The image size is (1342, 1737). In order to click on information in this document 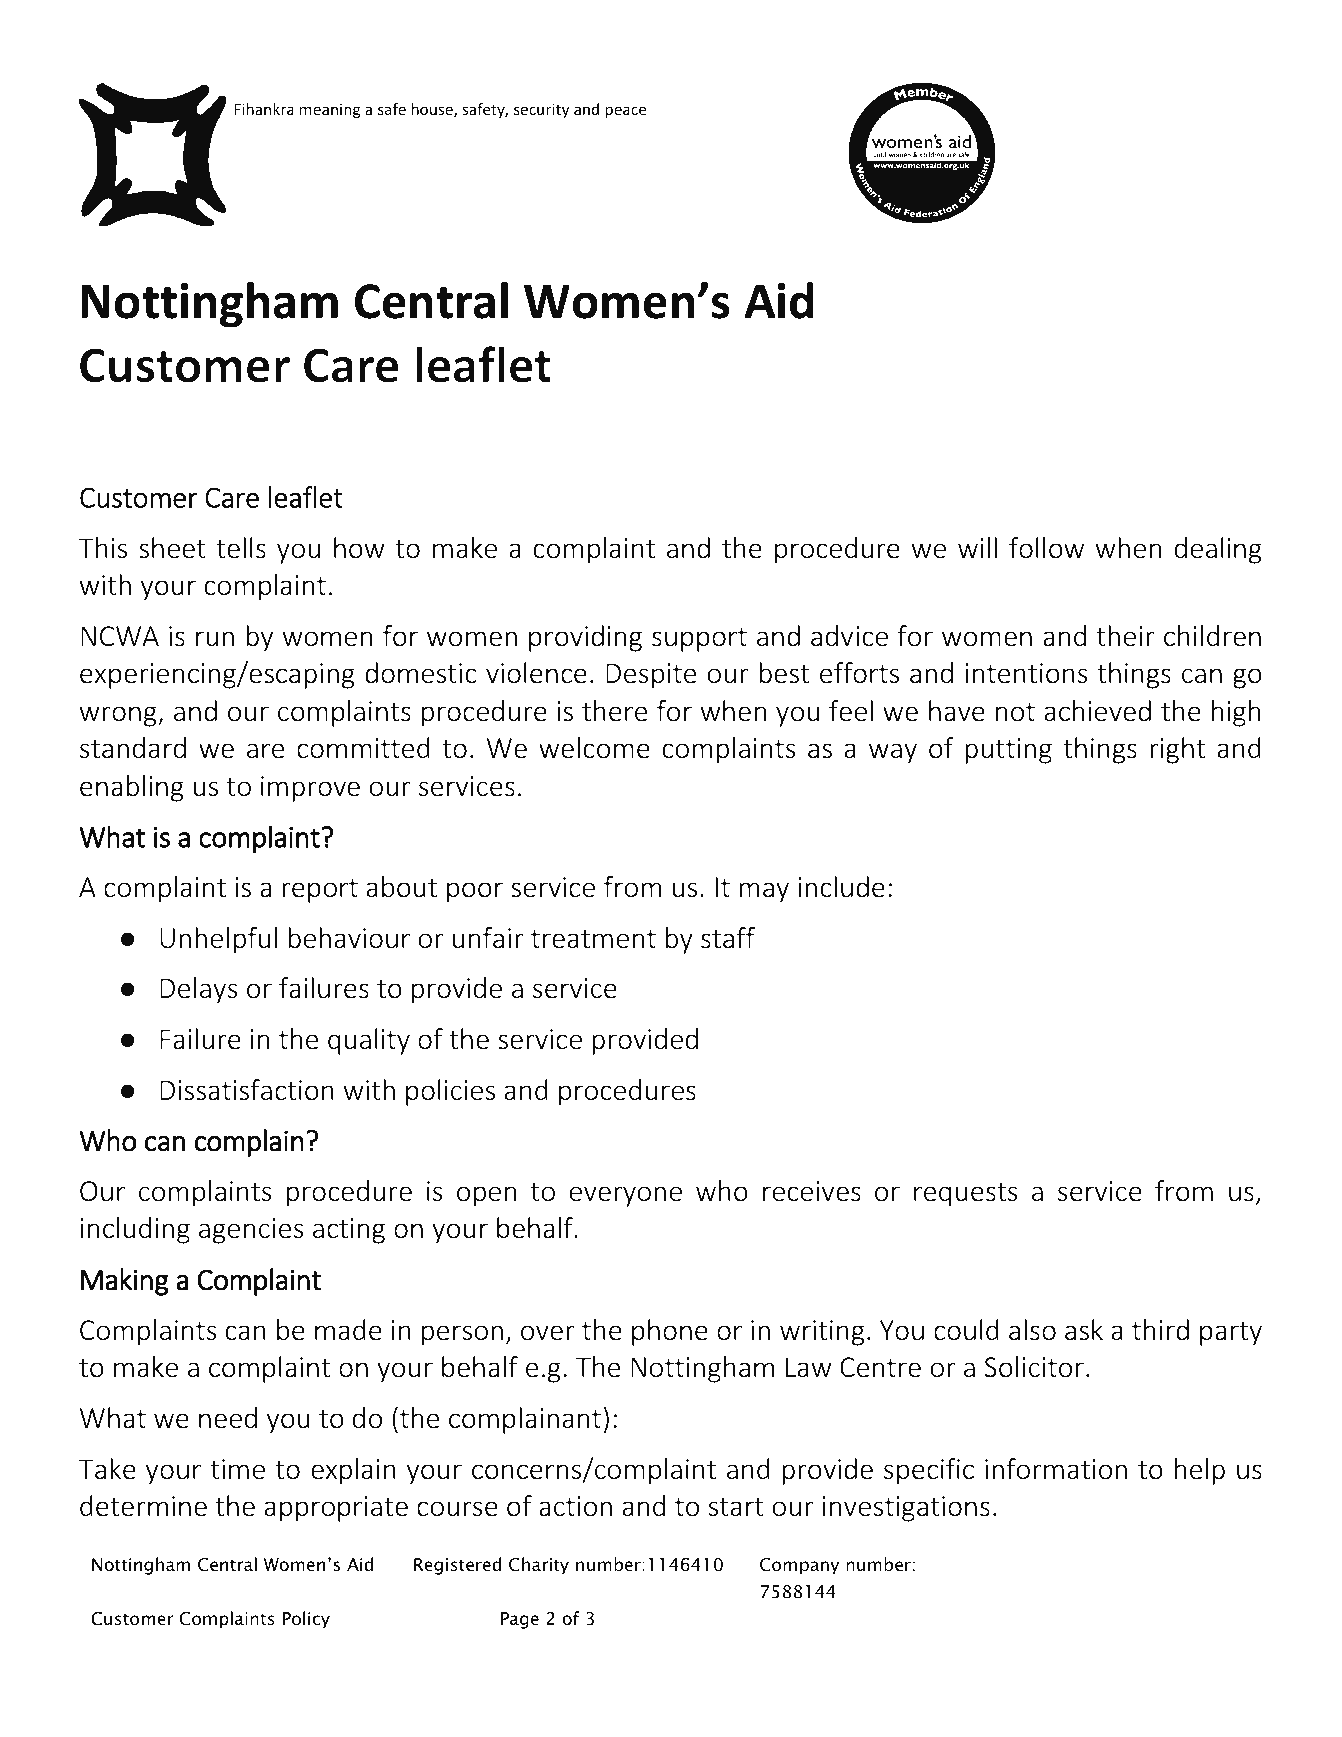, I will do `click(1056, 1469)`.
